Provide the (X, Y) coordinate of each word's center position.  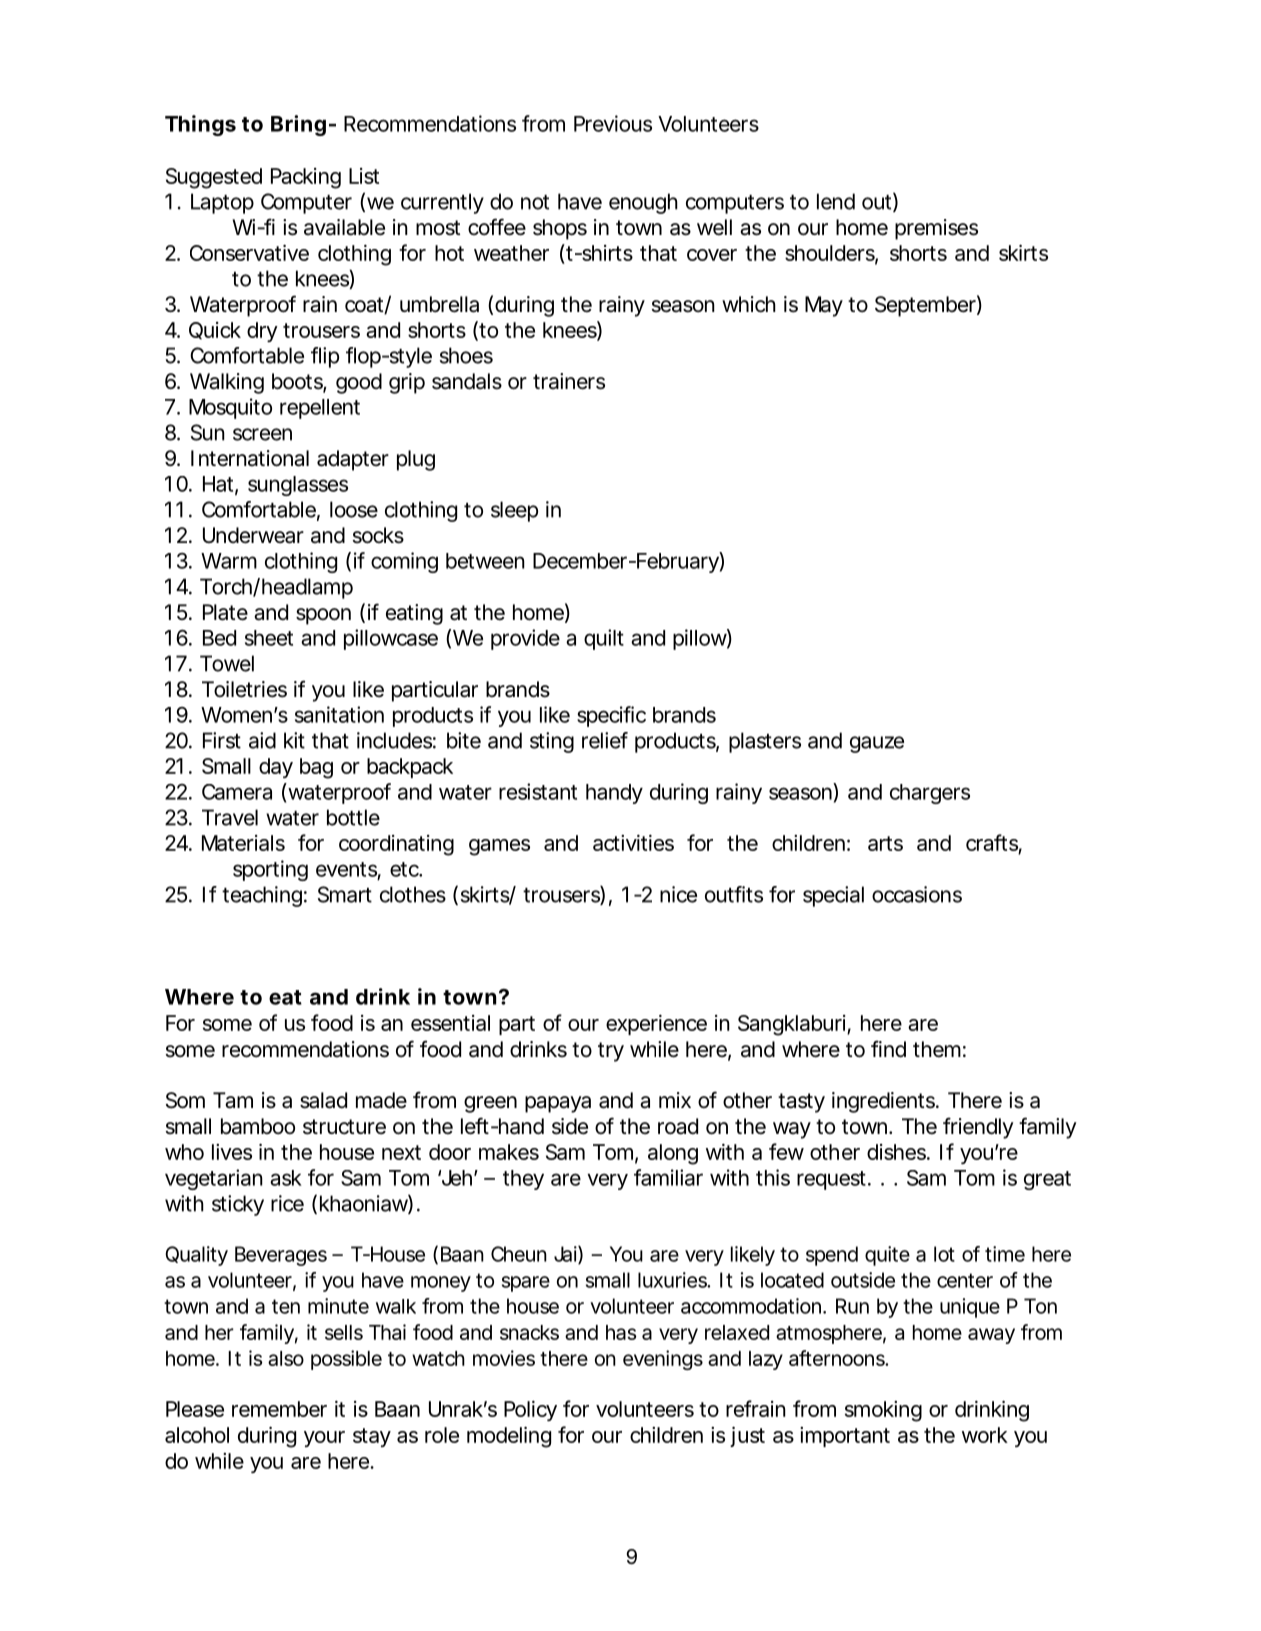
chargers (930, 794)
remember (279, 1409)
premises (936, 229)
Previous (613, 123)
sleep (514, 511)
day (276, 768)
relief (605, 740)
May (824, 306)
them (937, 1049)
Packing (306, 178)
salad (323, 1100)
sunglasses (298, 486)
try (611, 1052)
